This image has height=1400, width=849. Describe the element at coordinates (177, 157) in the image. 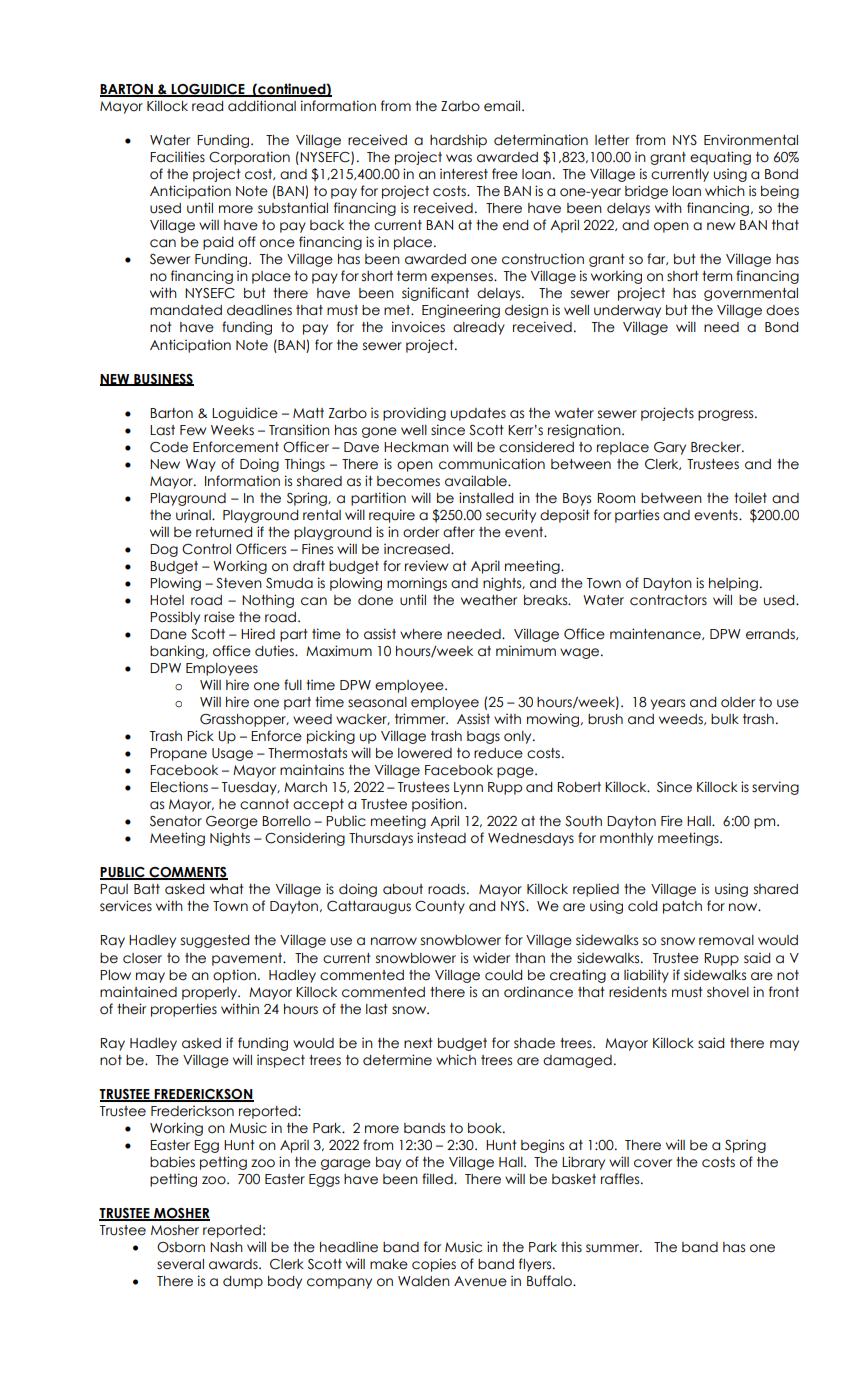

I see `Facilities` at that location.
